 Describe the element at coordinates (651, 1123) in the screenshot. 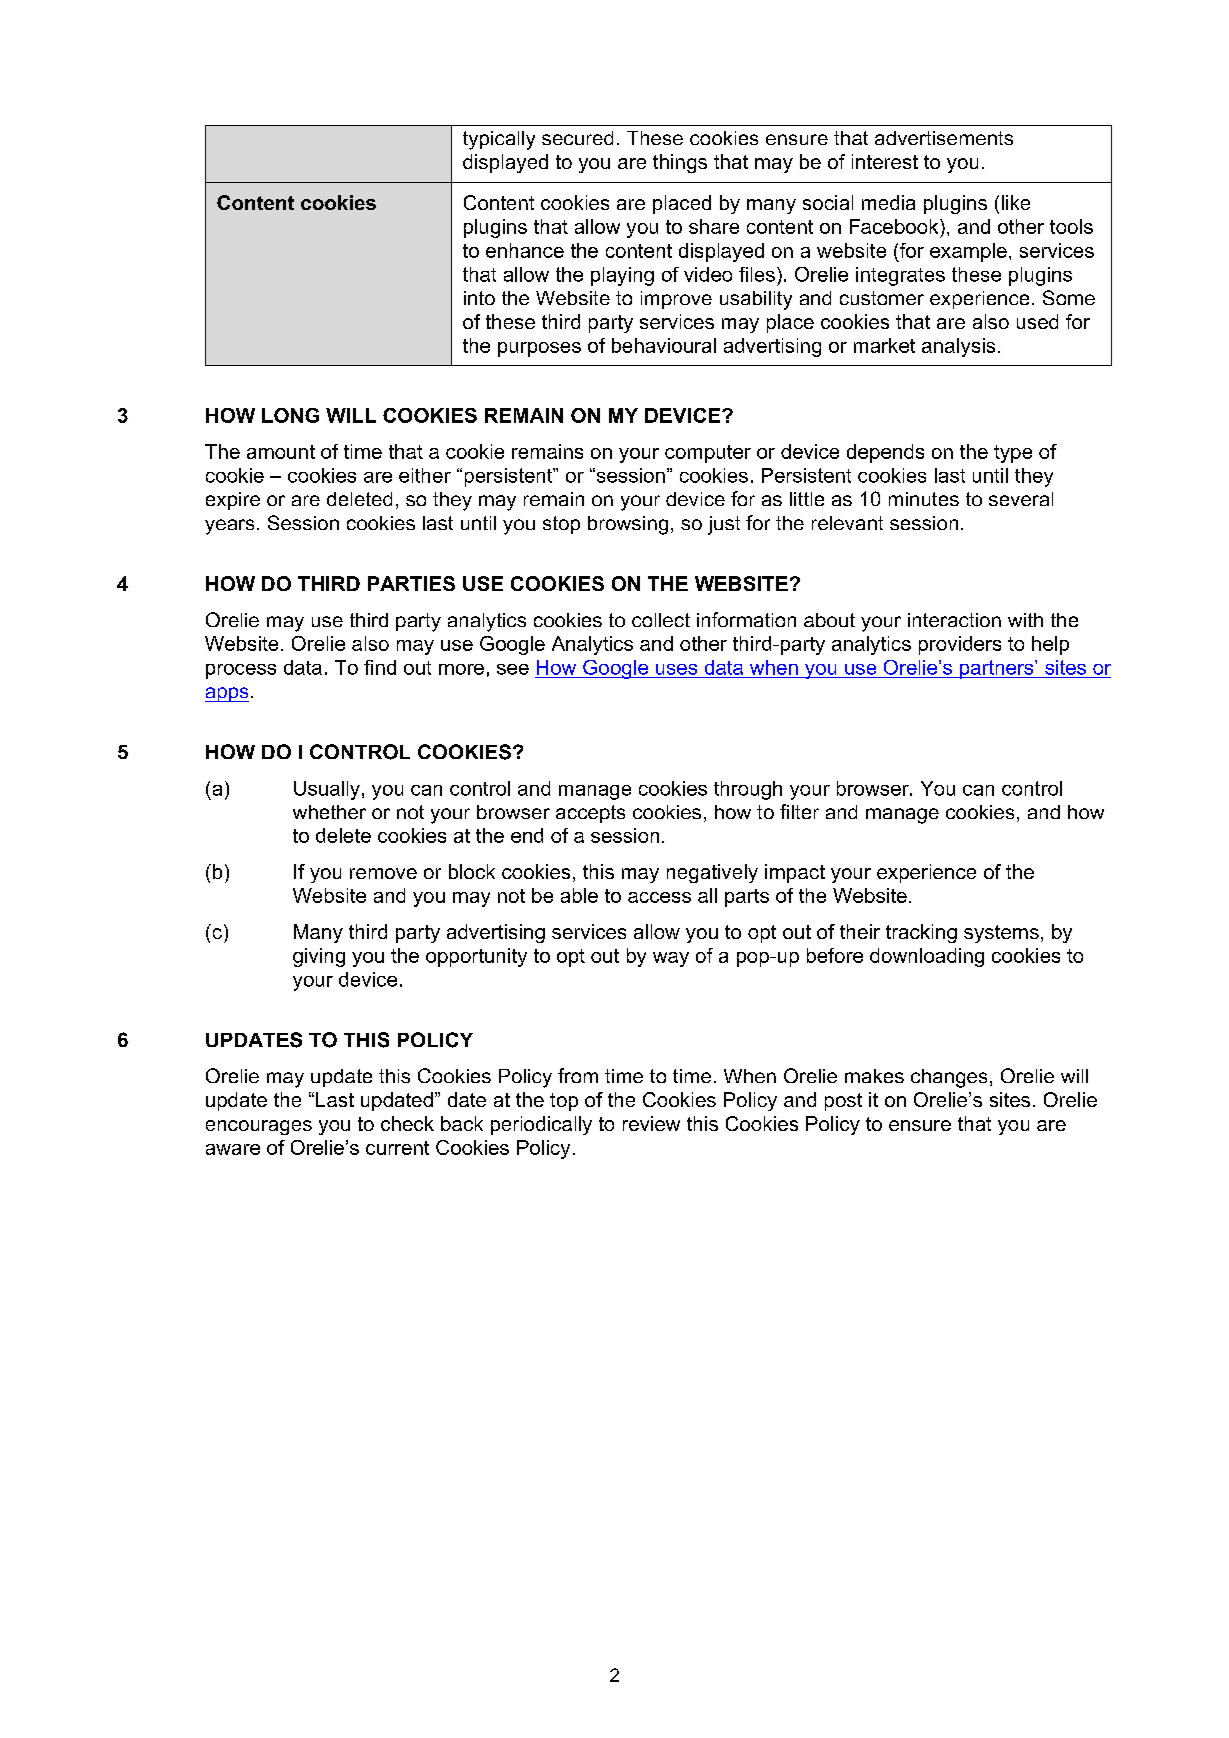

I see `review` at that location.
